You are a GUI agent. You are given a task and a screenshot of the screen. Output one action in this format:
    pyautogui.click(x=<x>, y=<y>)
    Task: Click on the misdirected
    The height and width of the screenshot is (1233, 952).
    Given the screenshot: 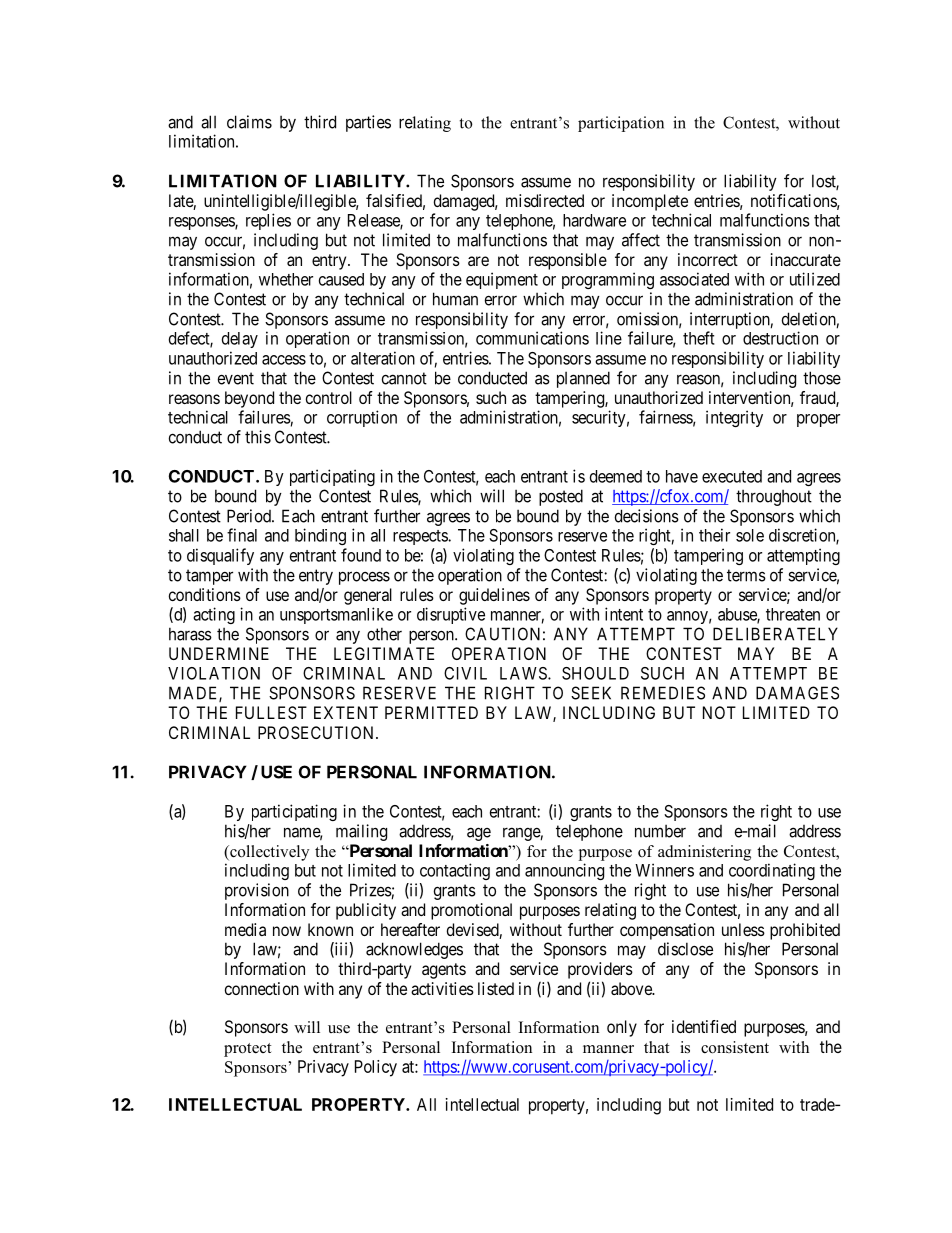 What is the action you would take?
    pyautogui.click(x=545, y=200)
